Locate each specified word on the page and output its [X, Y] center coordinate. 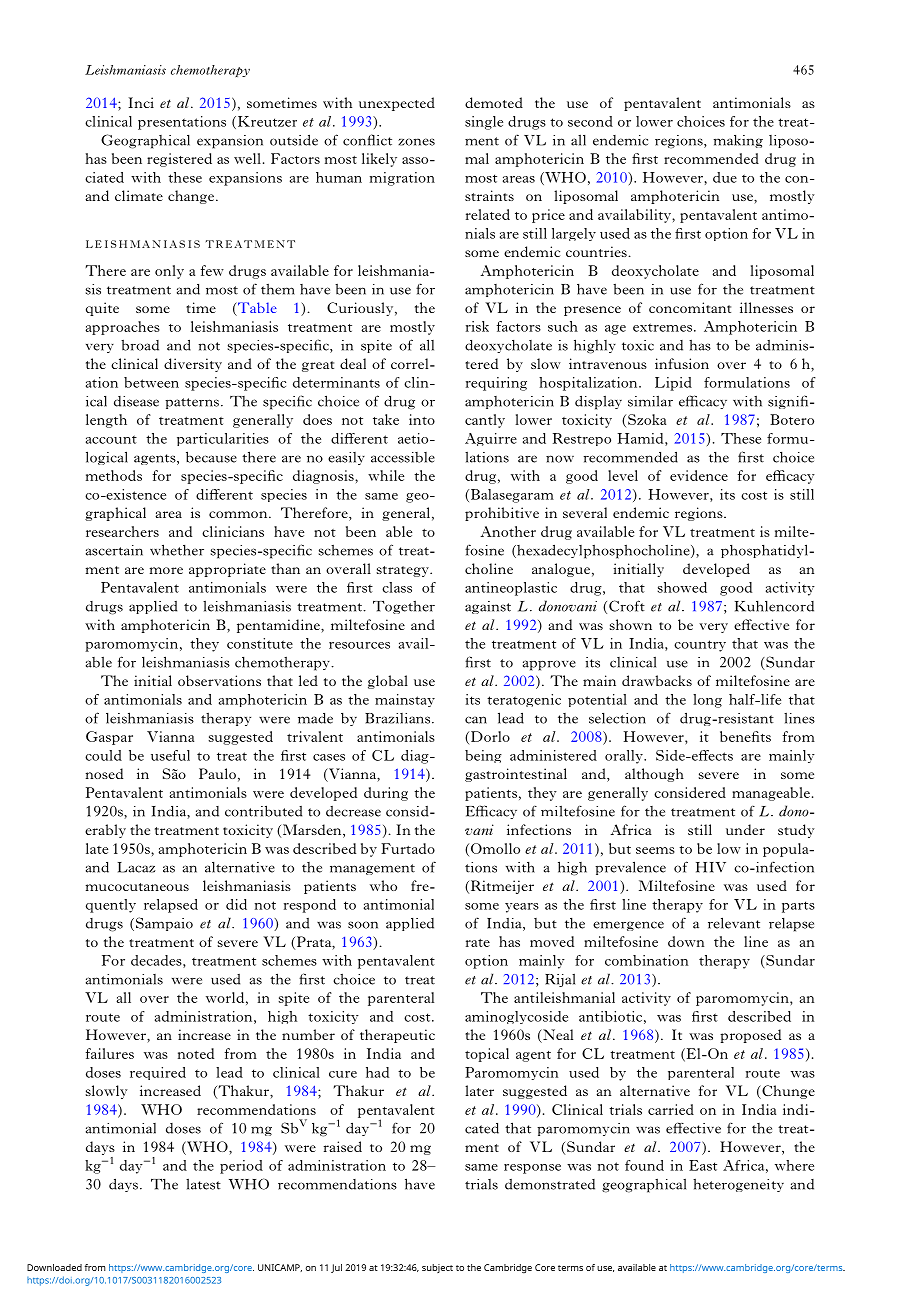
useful [170, 755]
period [241, 1167]
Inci [141, 102]
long [707, 701]
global [388, 682]
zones [416, 142]
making [738, 141]
